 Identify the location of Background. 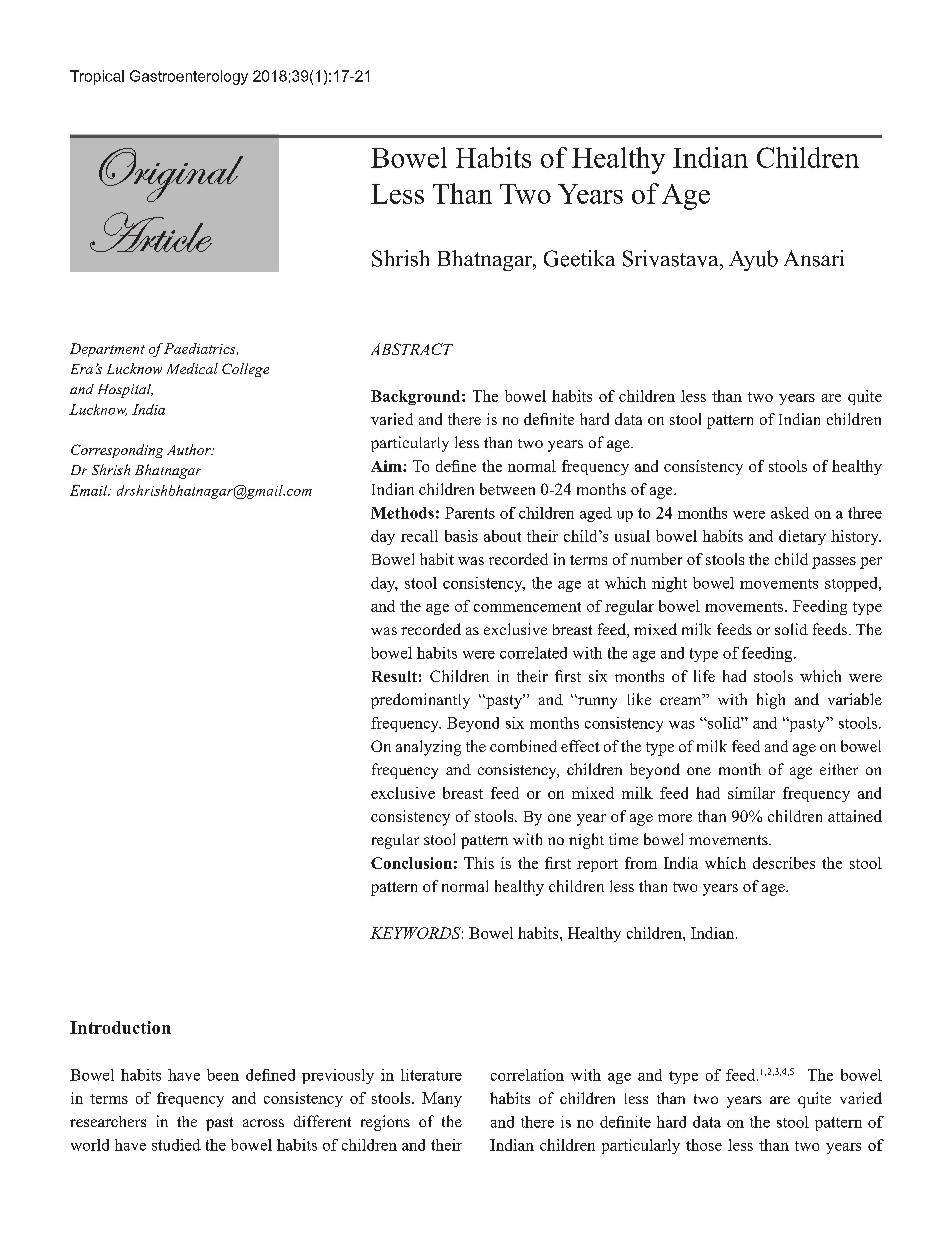
(417, 397).
